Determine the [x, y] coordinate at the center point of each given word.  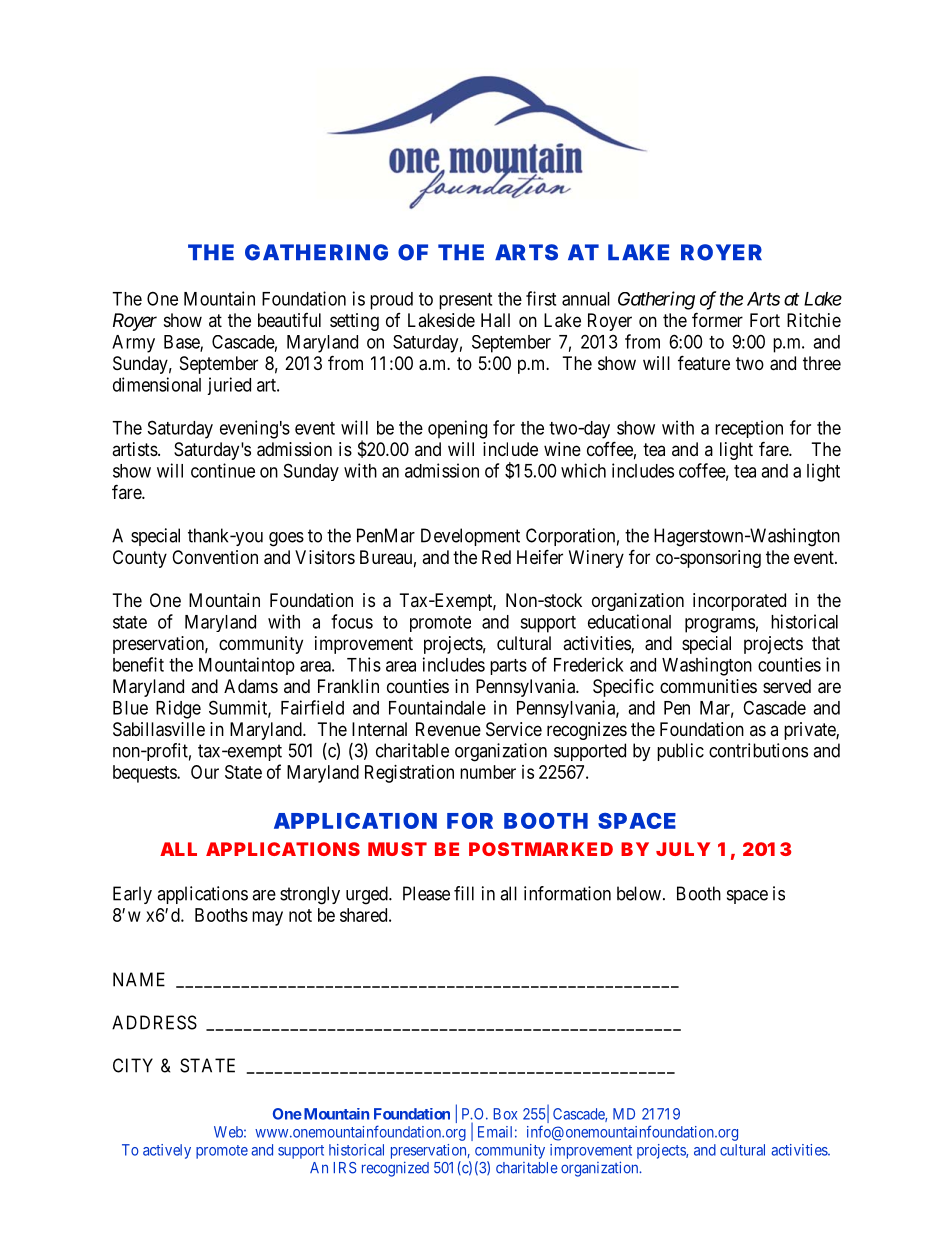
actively [167, 1151]
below [639, 893]
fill [464, 893]
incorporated [739, 602]
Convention [215, 557]
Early [132, 895]
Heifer [540, 556]
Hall [495, 320]
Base [182, 343]
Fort [765, 320]
